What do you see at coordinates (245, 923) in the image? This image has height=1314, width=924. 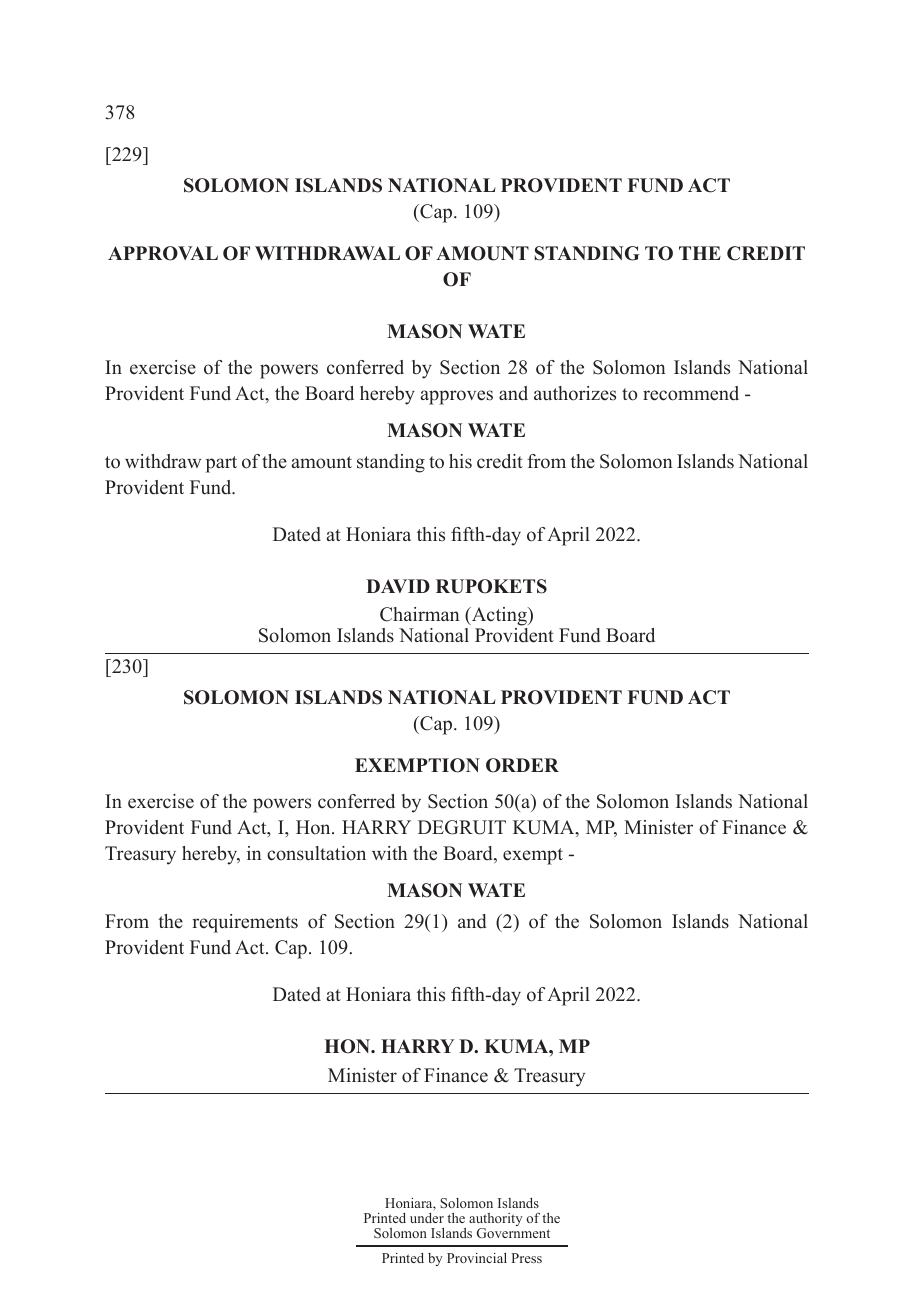 I see `requirements` at bounding box center [245, 923].
